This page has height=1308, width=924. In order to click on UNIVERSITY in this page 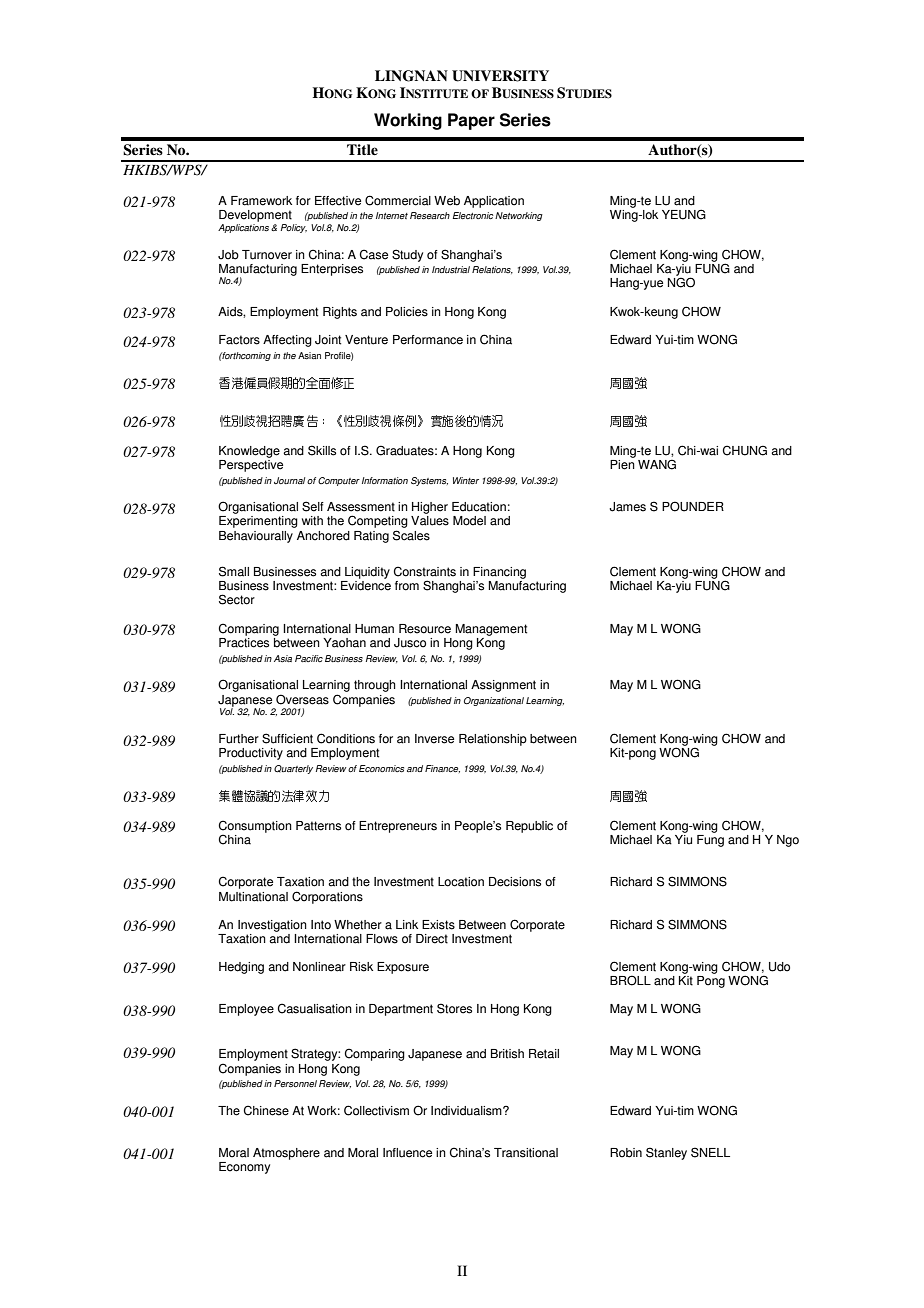, I will do `click(500, 76)`.
